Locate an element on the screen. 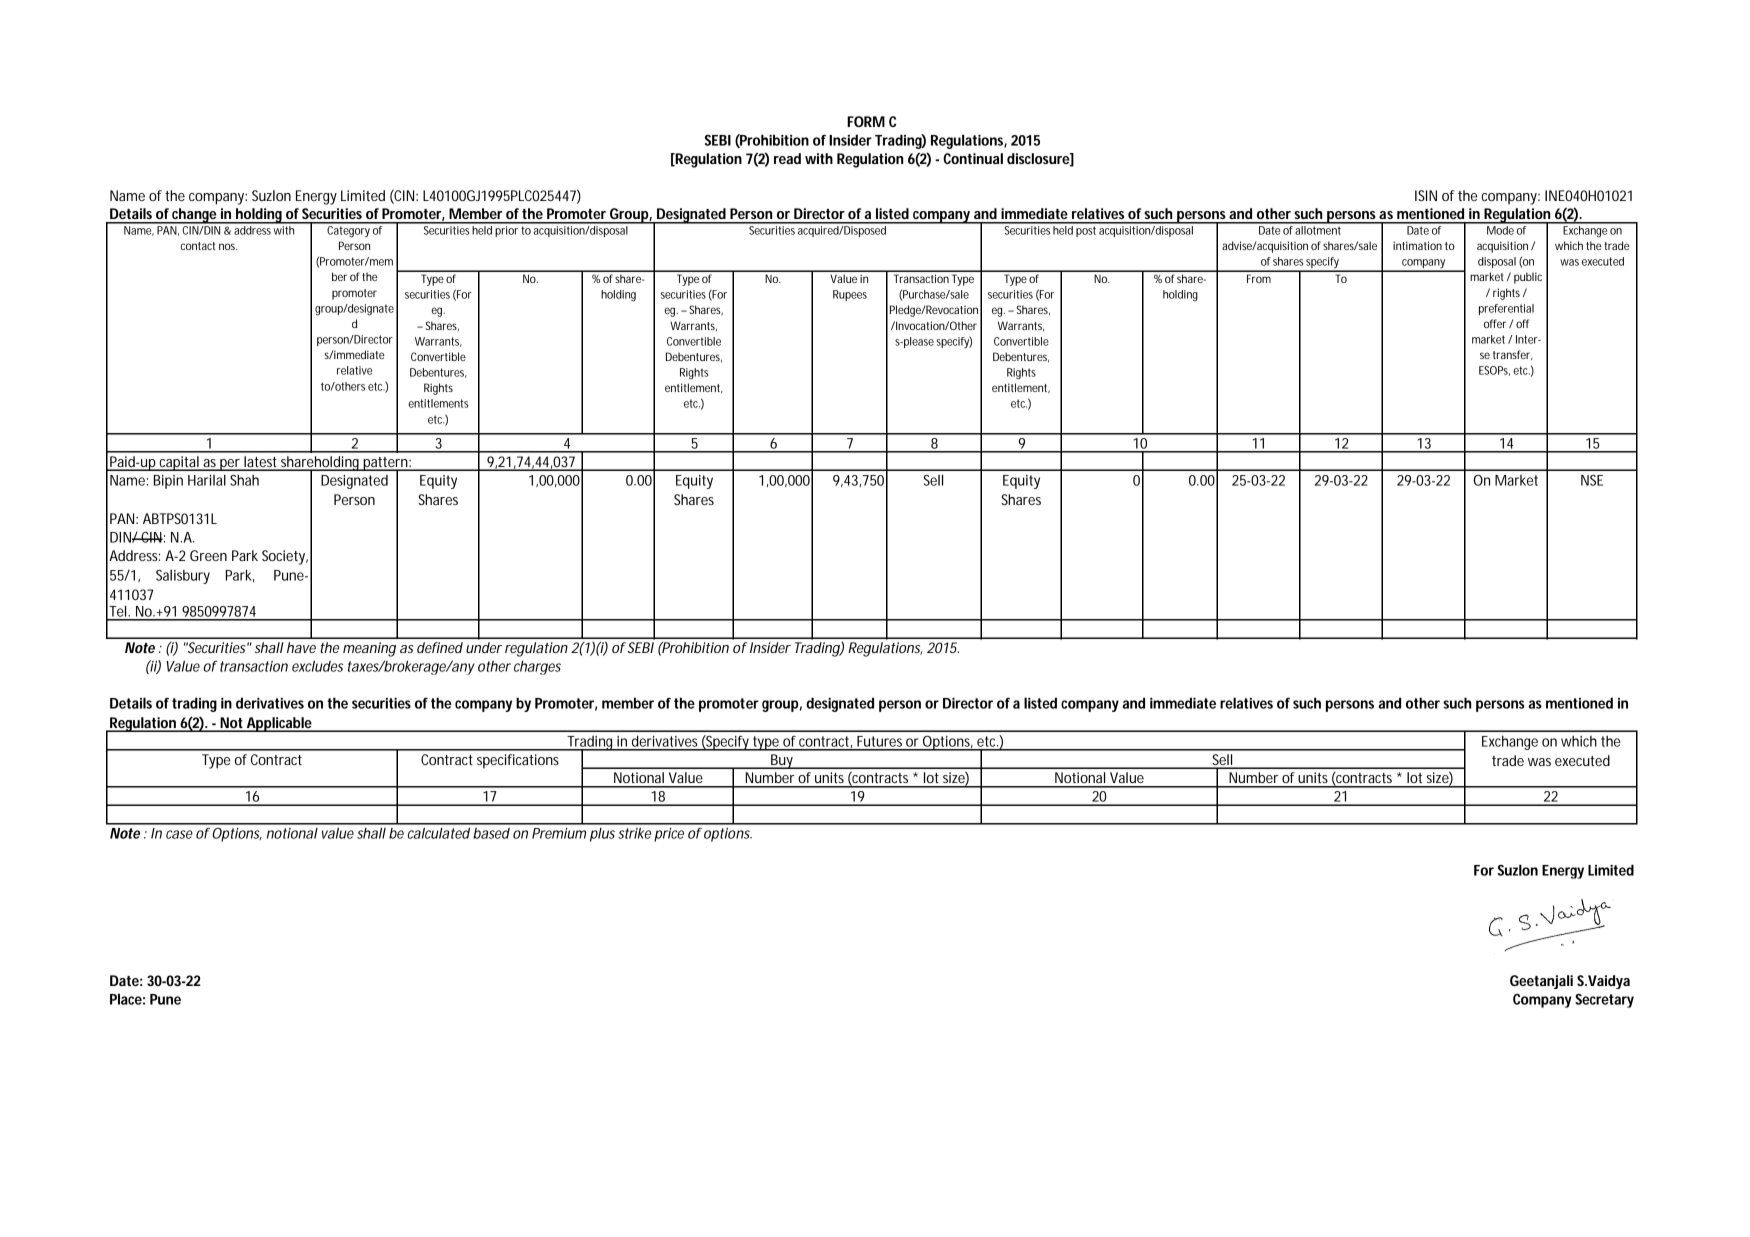  specifications is located at coordinates (518, 761).
